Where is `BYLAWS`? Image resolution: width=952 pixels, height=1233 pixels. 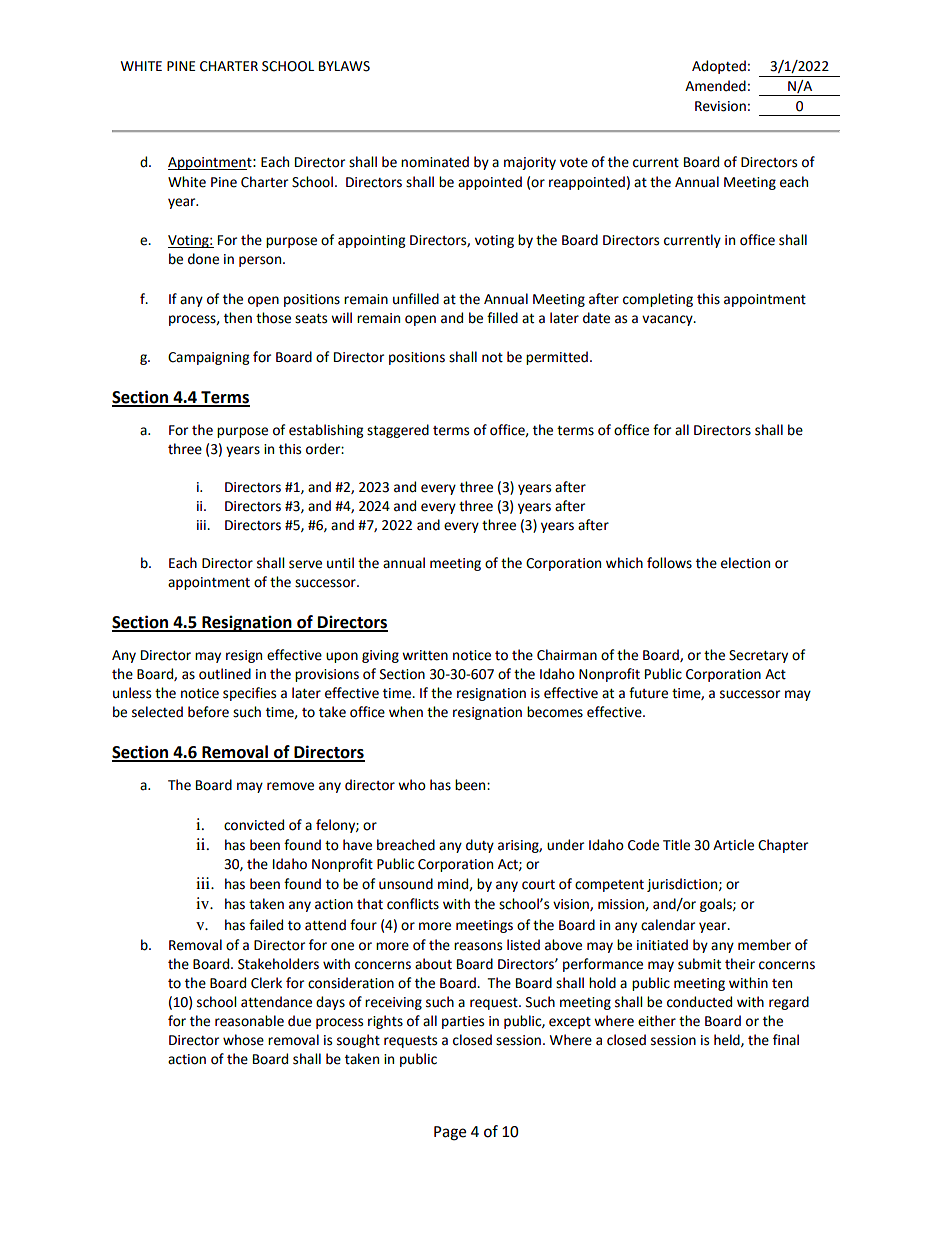
BYLAWS is located at coordinates (344, 66).
